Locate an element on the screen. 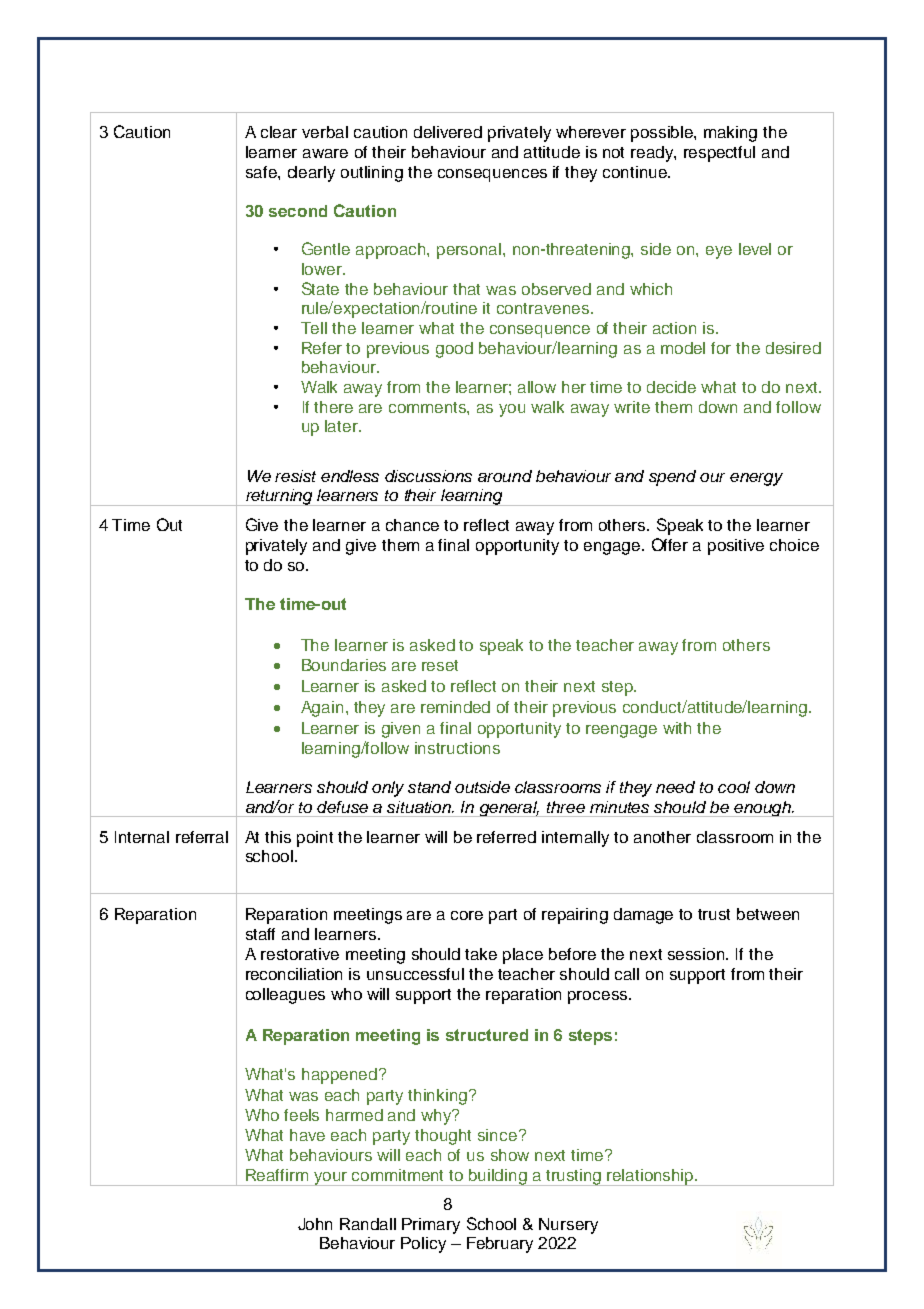 This screenshot has height=1309, width=924. aware is located at coordinates (325, 153).
